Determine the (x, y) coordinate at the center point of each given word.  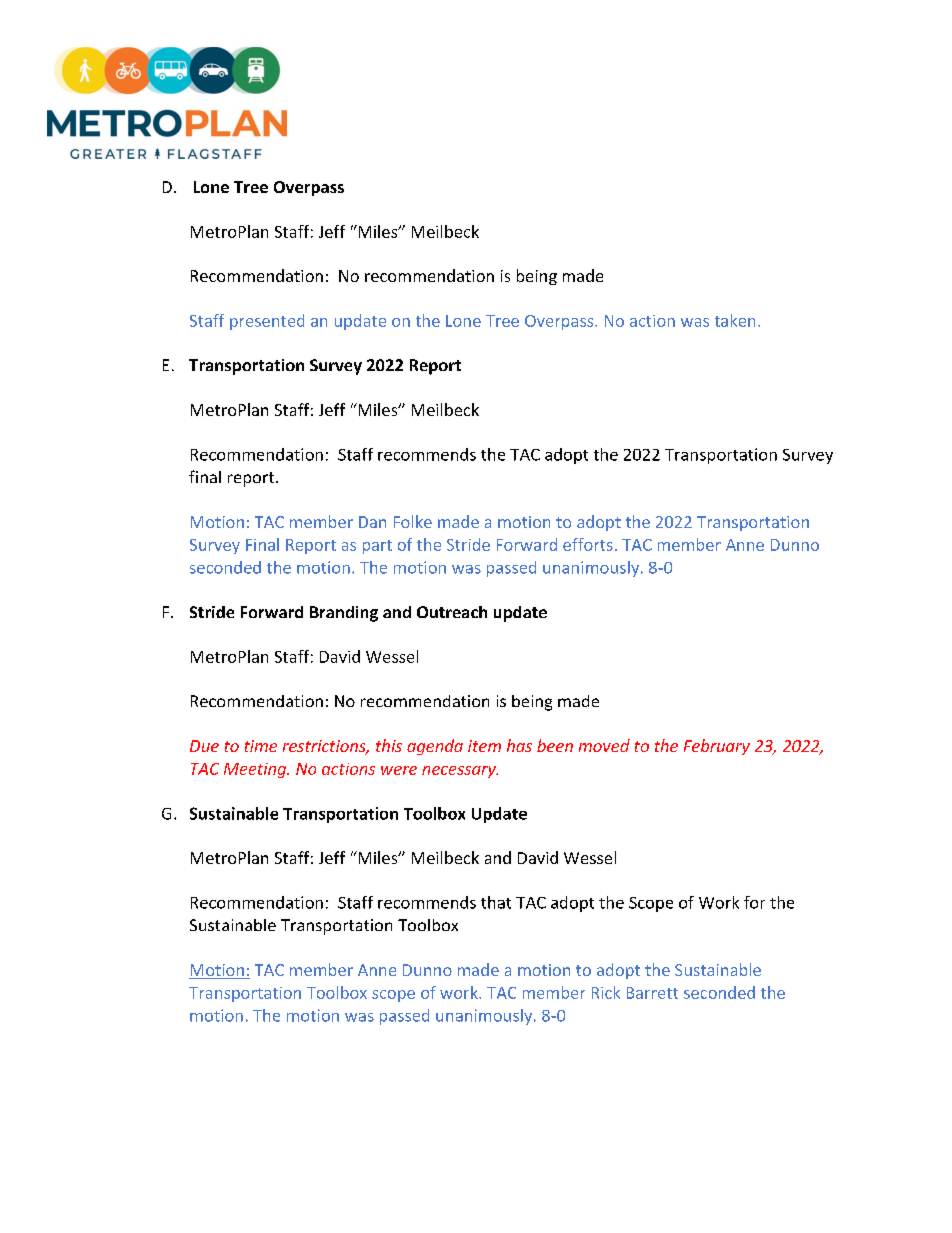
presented (267, 322)
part (377, 547)
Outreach (452, 612)
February (717, 747)
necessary (460, 772)
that (496, 902)
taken (735, 320)
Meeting (256, 770)
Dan (372, 522)
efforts (588, 544)
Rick (606, 992)
